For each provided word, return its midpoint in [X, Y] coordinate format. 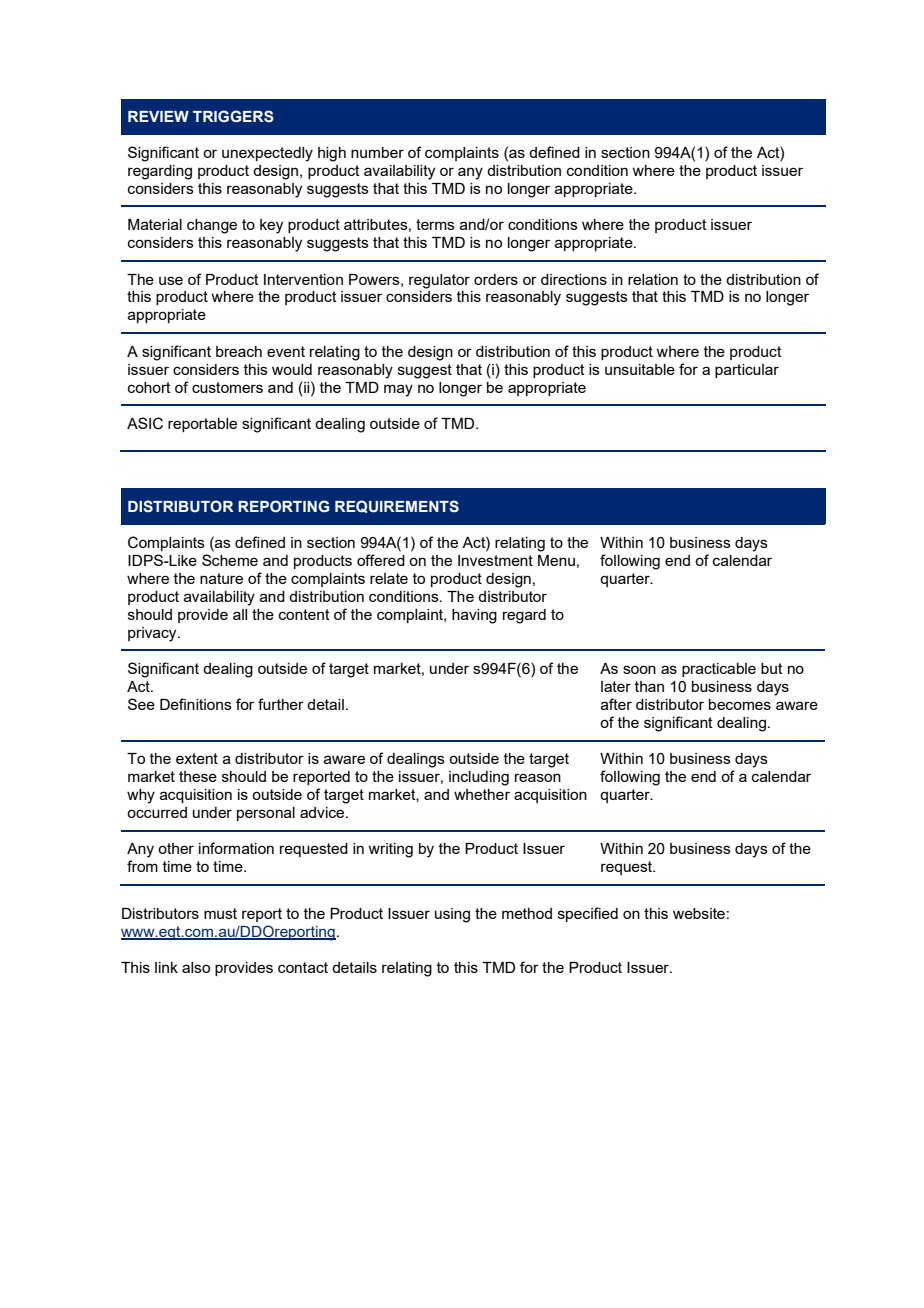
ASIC [145, 423]
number [377, 152]
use [171, 280]
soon [639, 669]
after [616, 704]
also [196, 967]
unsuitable [640, 369]
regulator [439, 281]
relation [653, 279]
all [240, 614]
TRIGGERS [233, 116]
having [474, 616]
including [479, 778]
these [198, 776]
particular [747, 371]
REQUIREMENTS [397, 506]
